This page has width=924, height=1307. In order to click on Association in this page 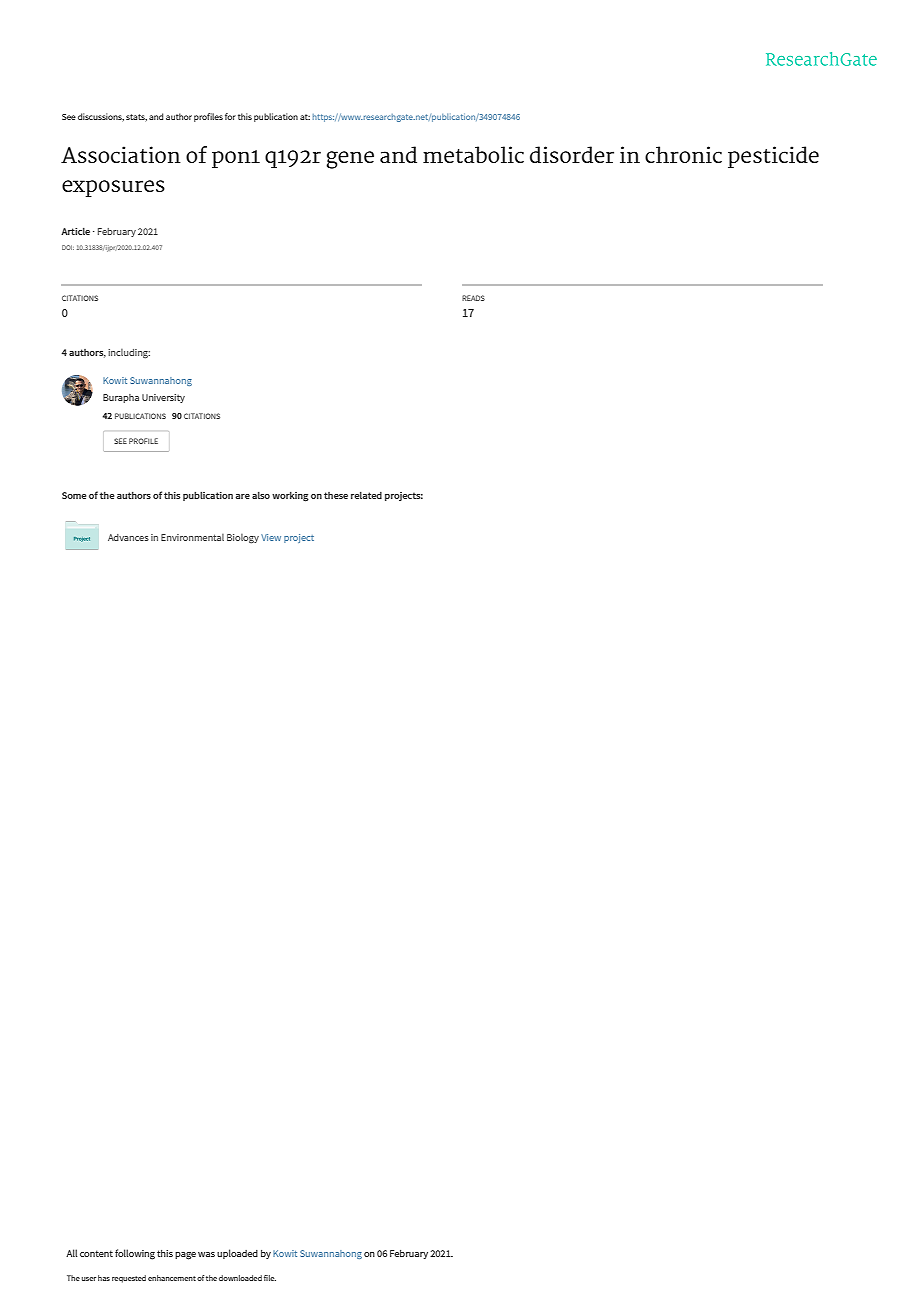, I will do `click(121, 154)`.
